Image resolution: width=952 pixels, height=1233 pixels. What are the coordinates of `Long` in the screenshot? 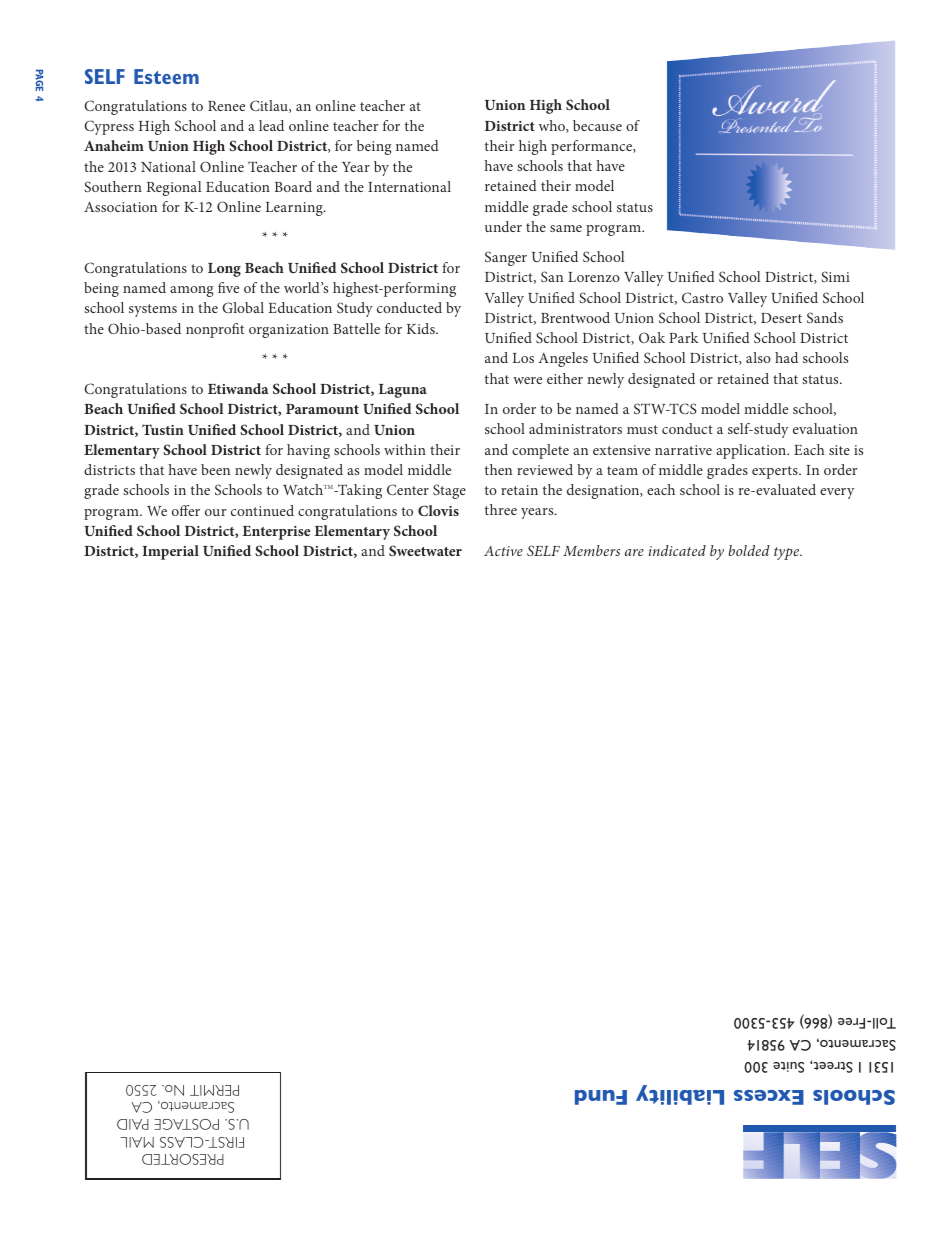 It's located at (224, 270).
